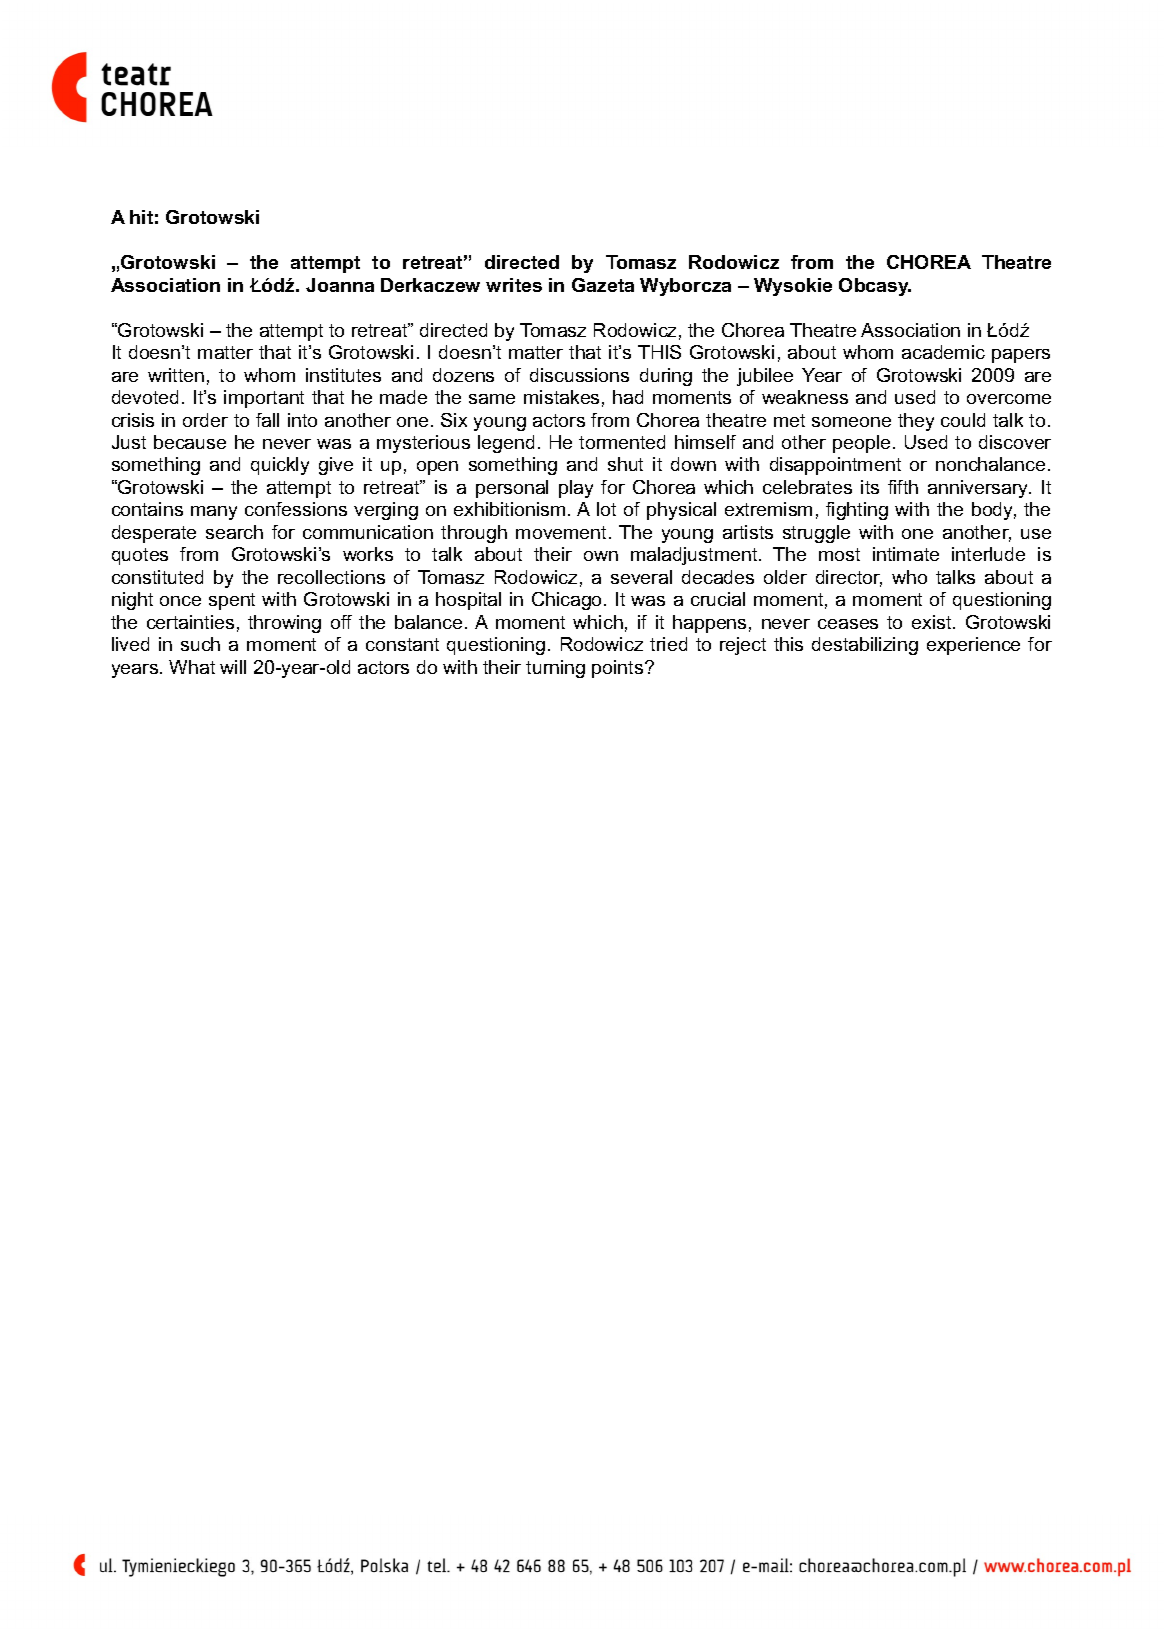 The height and width of the page is (1647, 1164). Describe the element at coordinates (943, 352) in the page. I see `academic` at that location.
